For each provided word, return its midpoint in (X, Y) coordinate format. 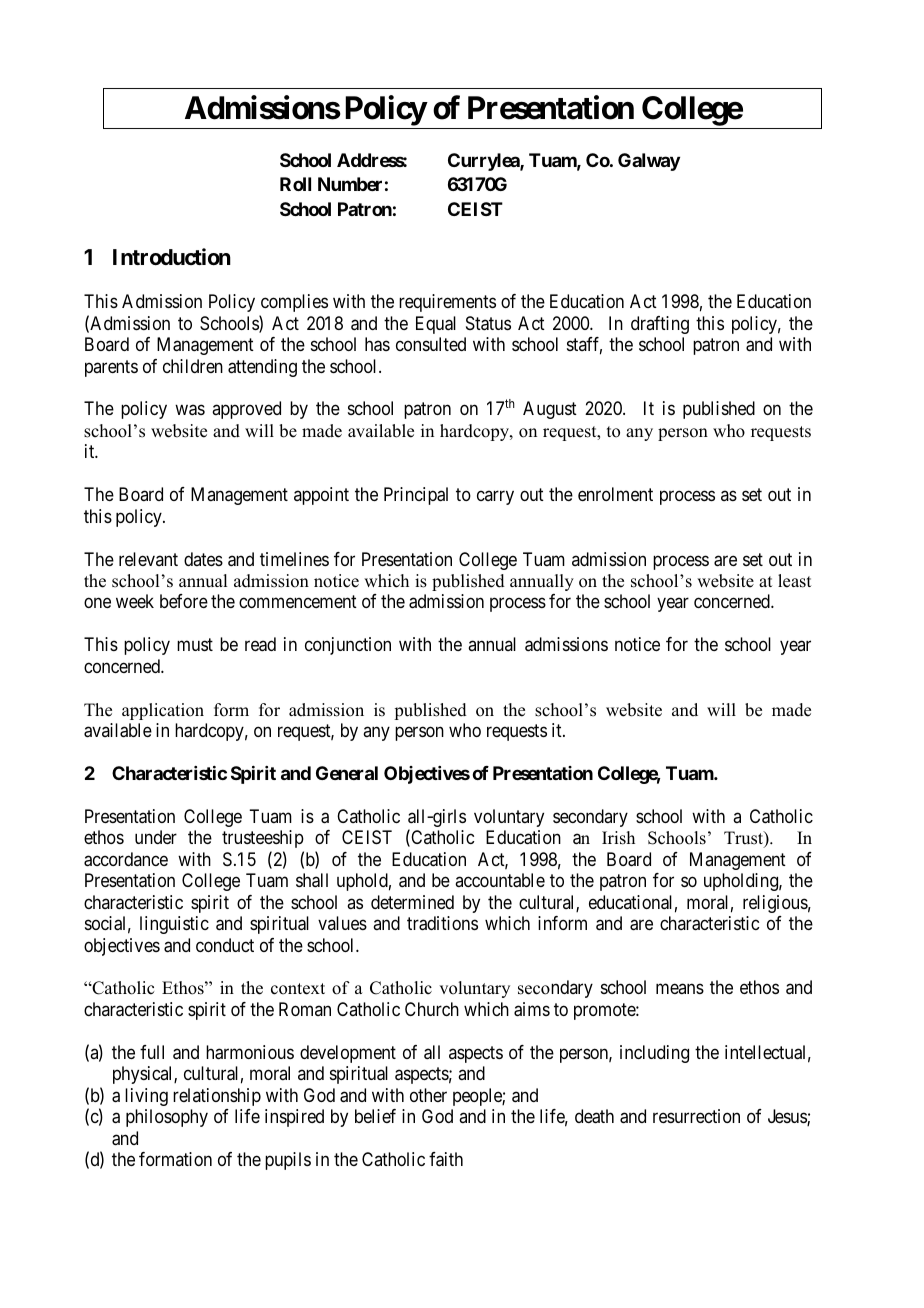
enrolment (615, 494)
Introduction (172, 256)
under (156, 837)
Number (350, 184)
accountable (500, 880)
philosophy (167, 1118)
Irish (618, 838)
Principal (416, 496)
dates (203, 559)
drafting (660, 325)
